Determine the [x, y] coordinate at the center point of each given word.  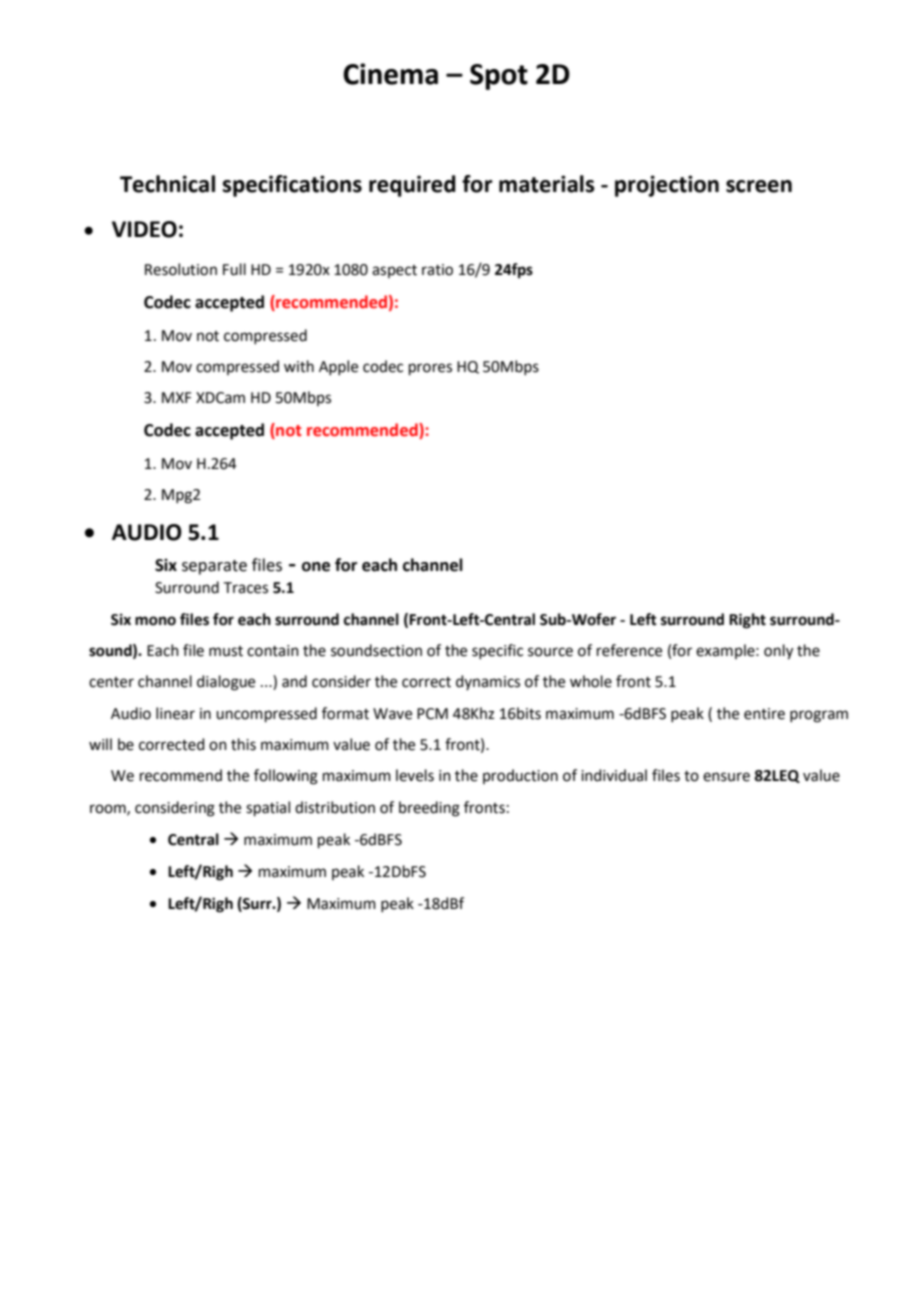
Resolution [181, 269]
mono [155, 621]
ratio [437, 270]
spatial [268, 808]
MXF [176, 397]
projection [667, 186]
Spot [499, 77]
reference [629, 650]
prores [430, 369]
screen [759, 186]
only [778, 652]
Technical [167, 184]
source [550, 652]
